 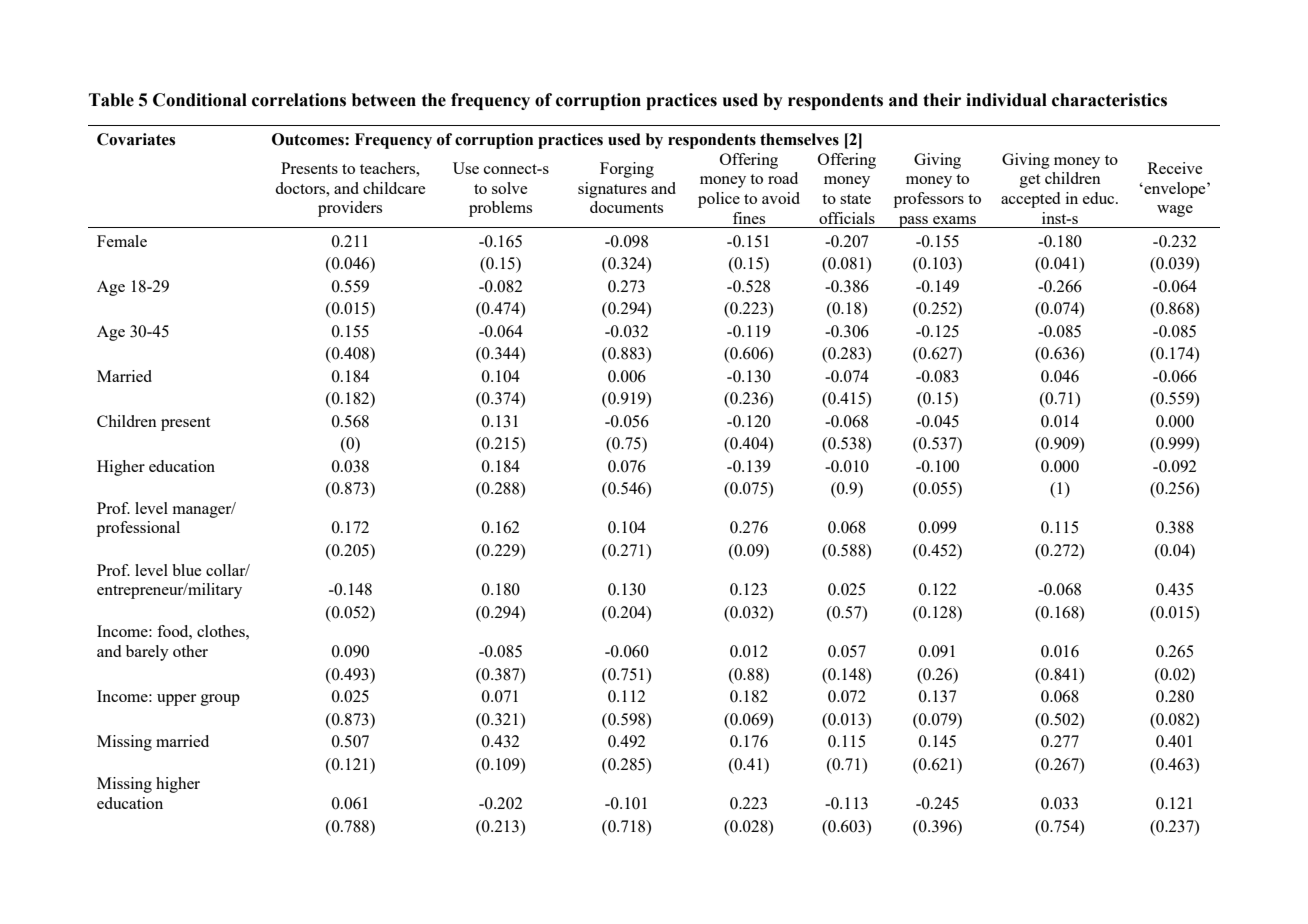 What do you see at coordinates (749, 218) in the screenshot?
I see `fines` at bounding box center [749, 218].
